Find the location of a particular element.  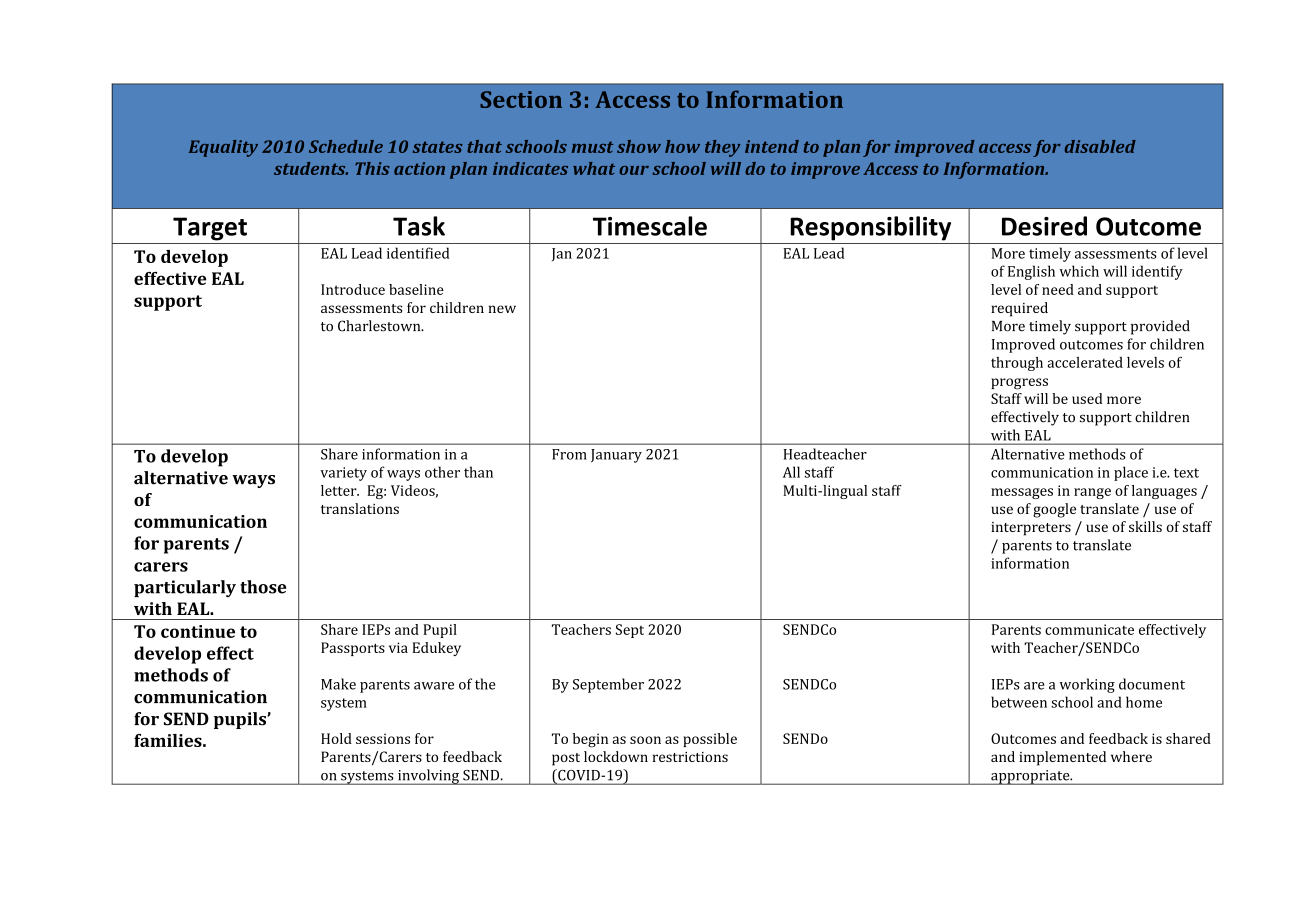

Hold is located at coordinates (336, 738).
